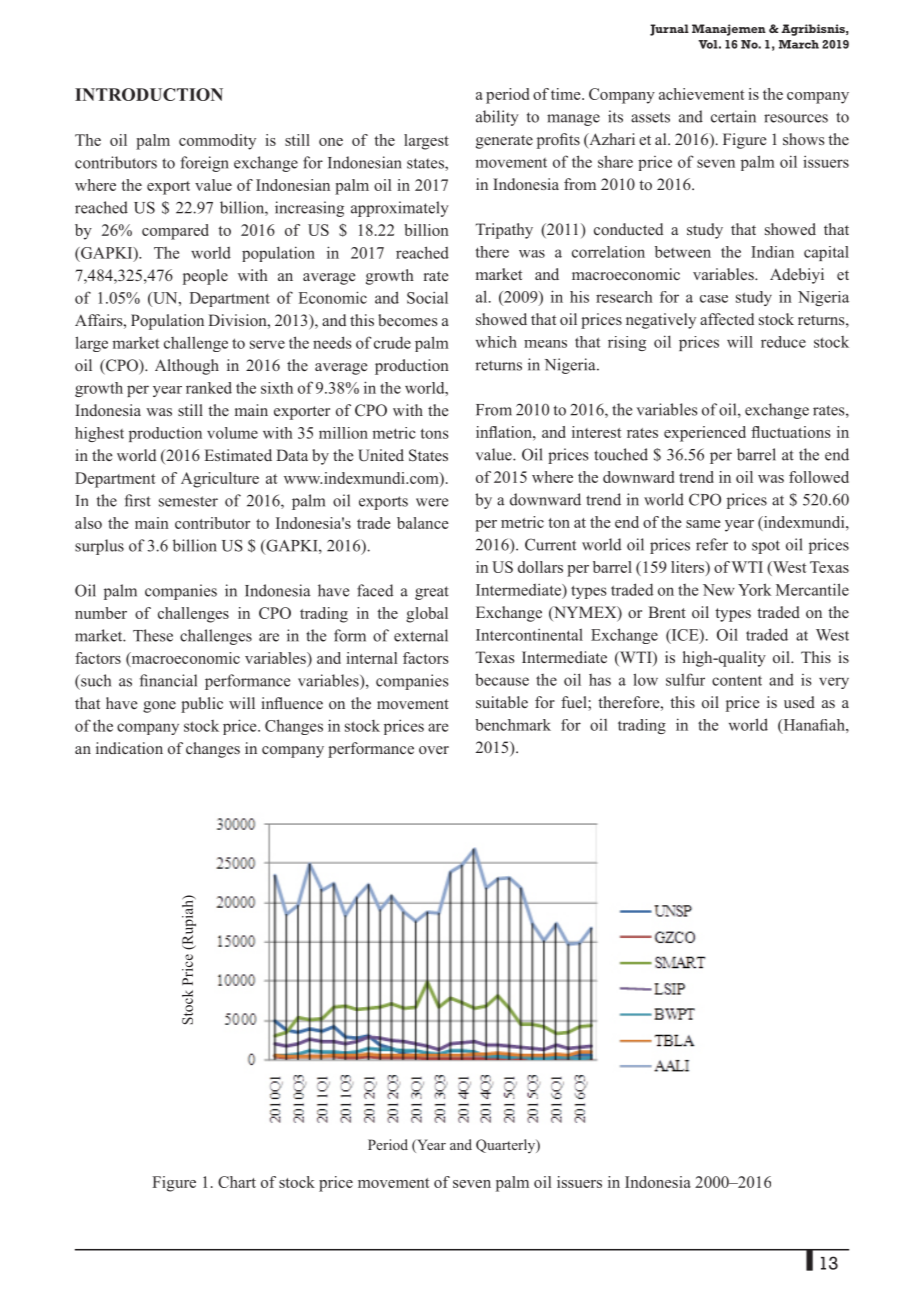  What do you see at coordinates (702, 94) in the image?
I see `achievement` at bounding box center [702, 94].
